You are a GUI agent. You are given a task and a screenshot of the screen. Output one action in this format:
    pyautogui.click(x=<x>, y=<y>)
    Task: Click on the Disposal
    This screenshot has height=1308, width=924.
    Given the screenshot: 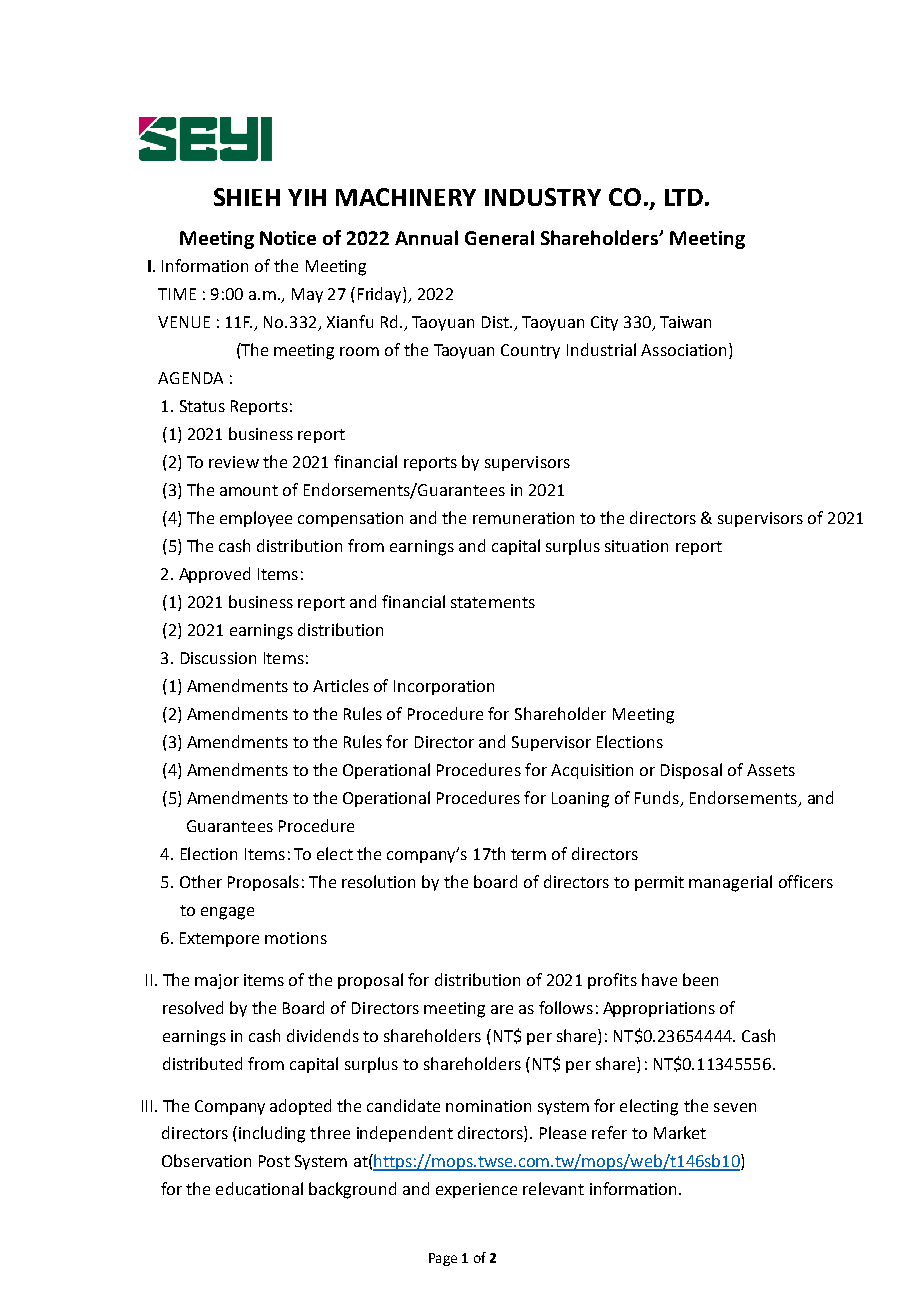 What is the action you would take?
    pyautogui.click(x=691, y=771)
